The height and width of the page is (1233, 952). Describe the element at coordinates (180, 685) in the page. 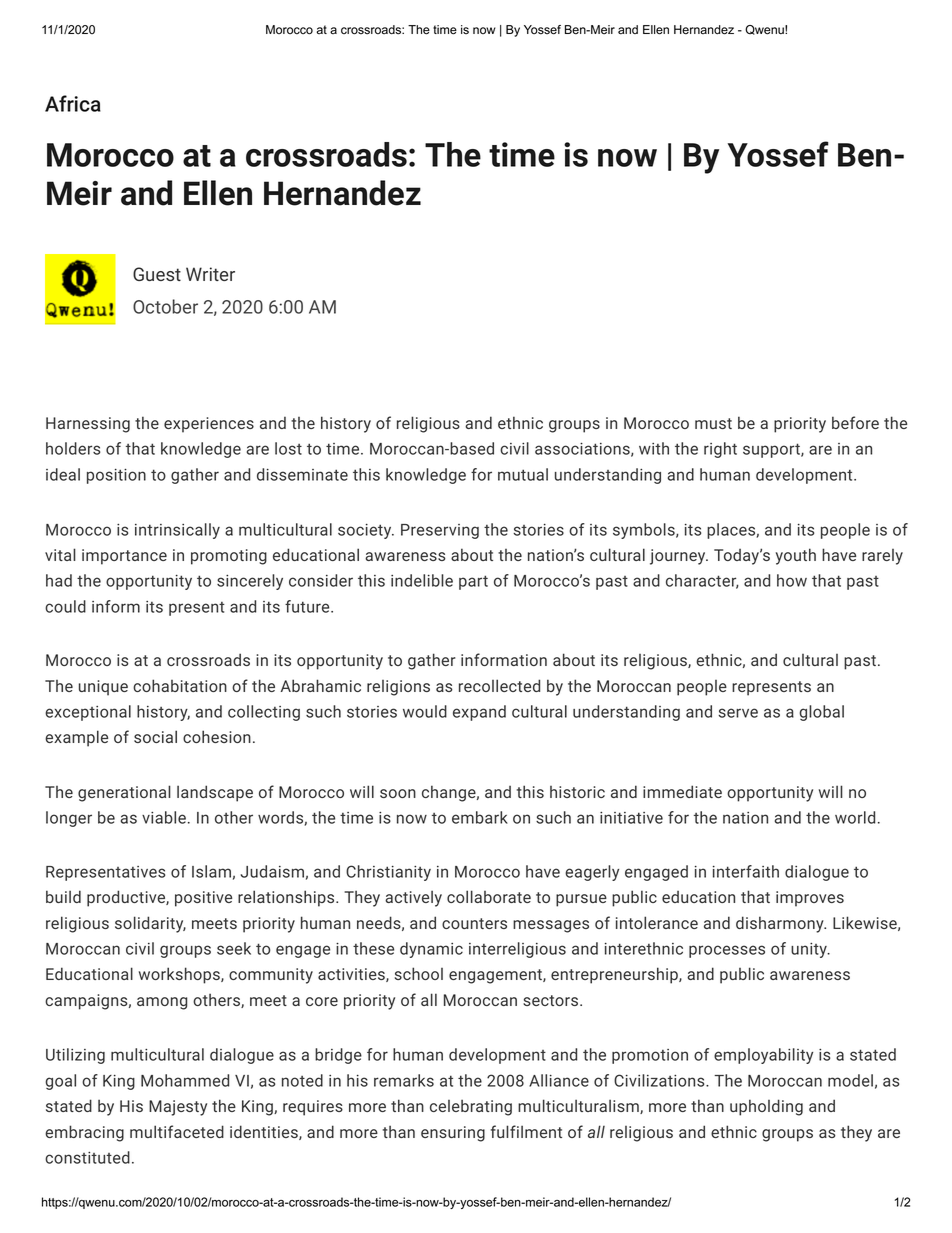

I see `cohabitation` at that location.
